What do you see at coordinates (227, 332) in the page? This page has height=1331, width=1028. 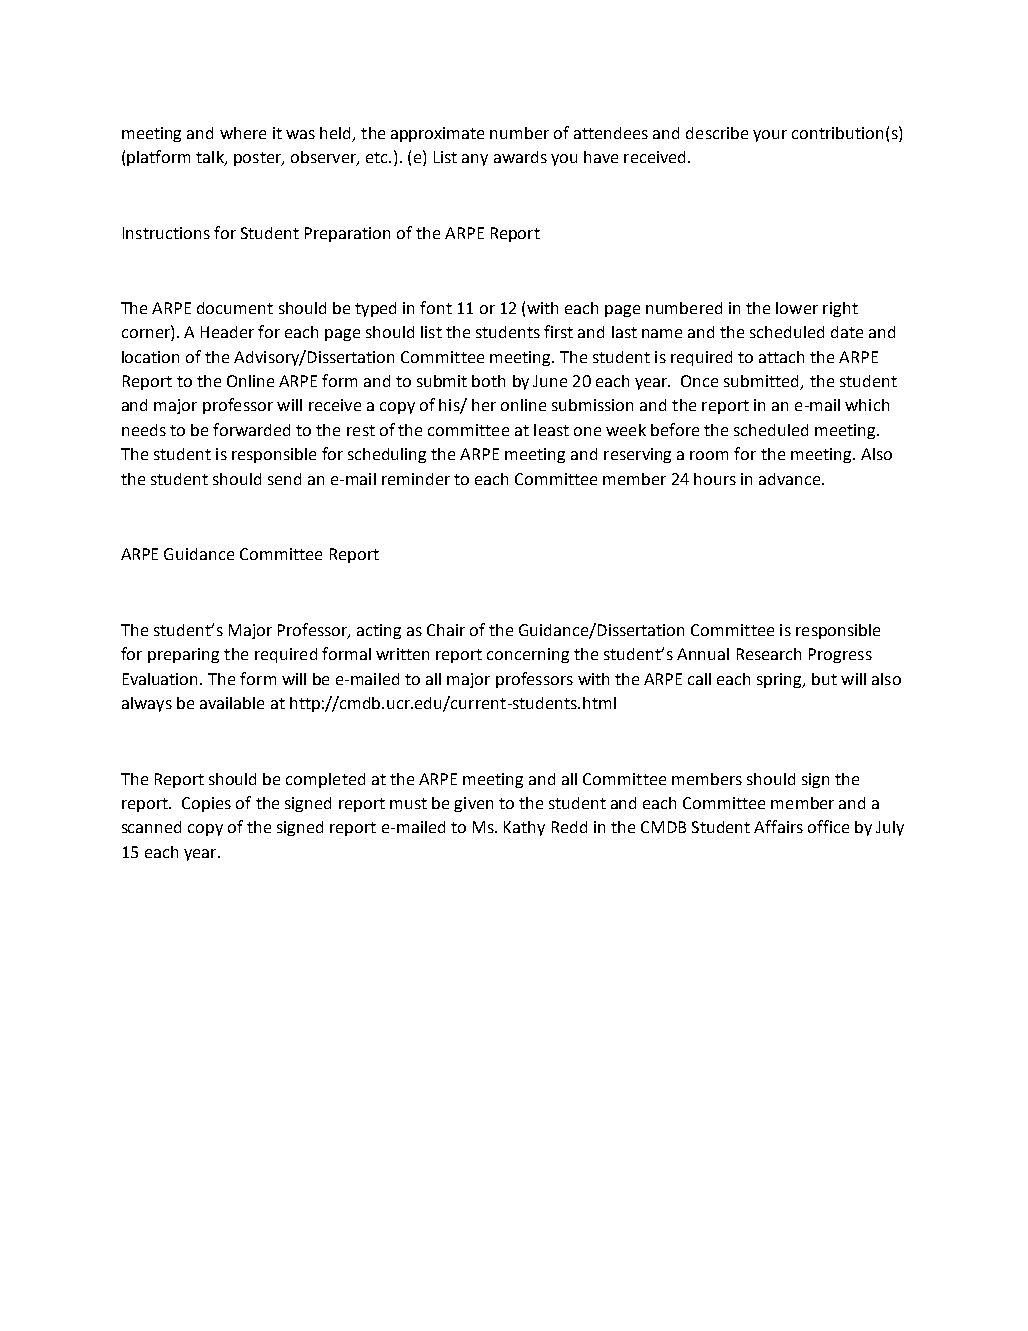 I see `Header` at bounding box center [227, 332].
